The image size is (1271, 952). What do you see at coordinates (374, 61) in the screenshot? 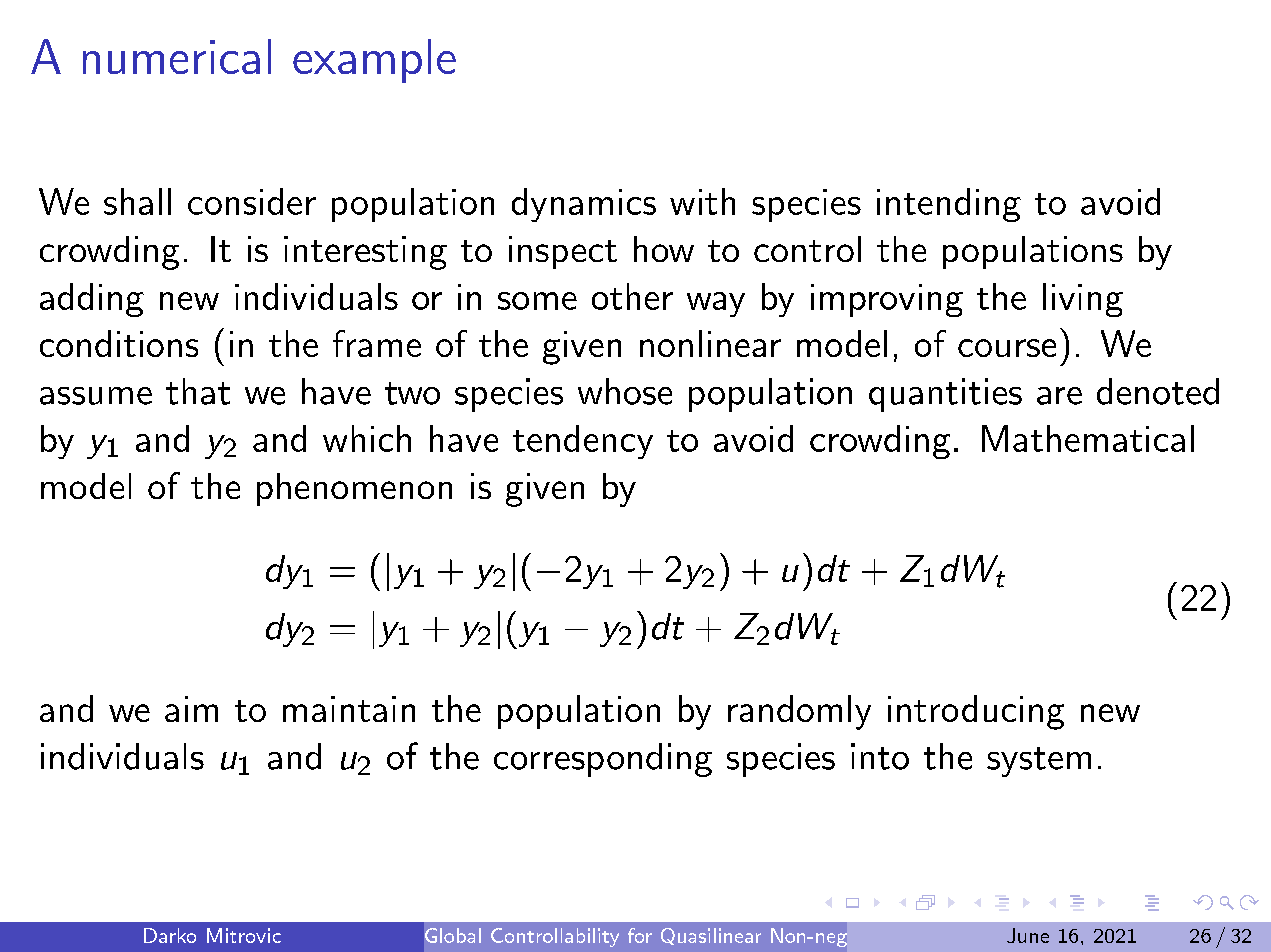
I see `example` at bounding box center [374, 61].
